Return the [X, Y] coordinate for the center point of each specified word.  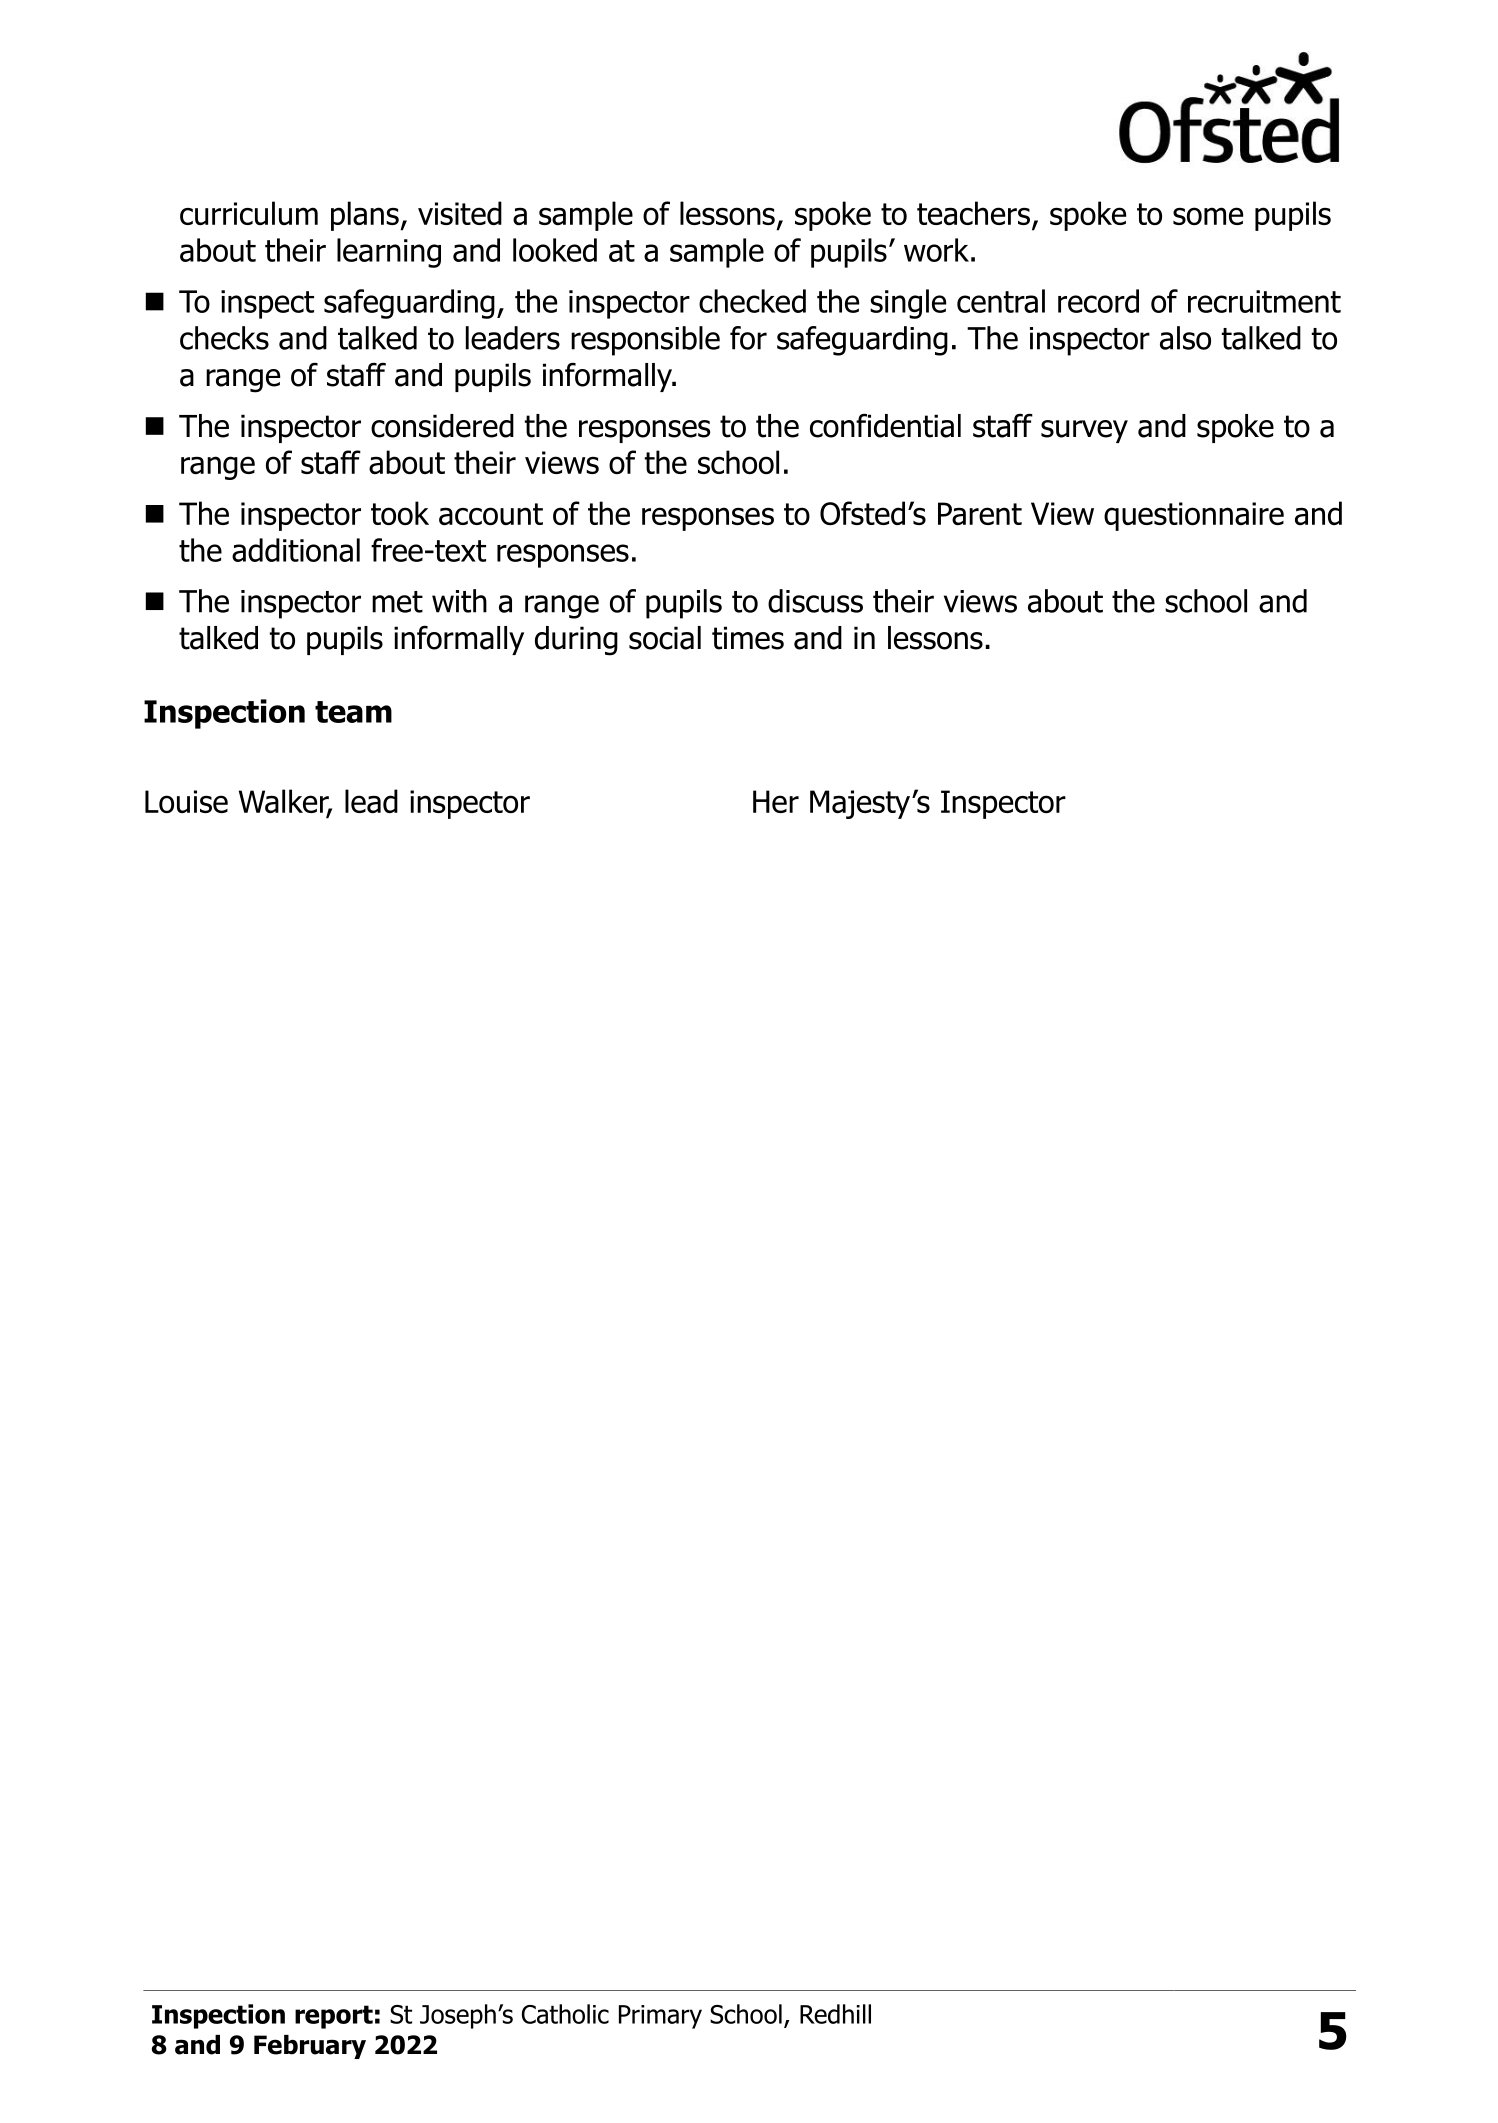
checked [752, 301]
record [1098, 301]
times [748, 638]
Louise [186, 801]
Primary [660, 2017]
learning [389, 253]
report [334, 2017]
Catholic [565, 2014]
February [310, 2047]
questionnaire [1194, 516]
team [353, 712]
